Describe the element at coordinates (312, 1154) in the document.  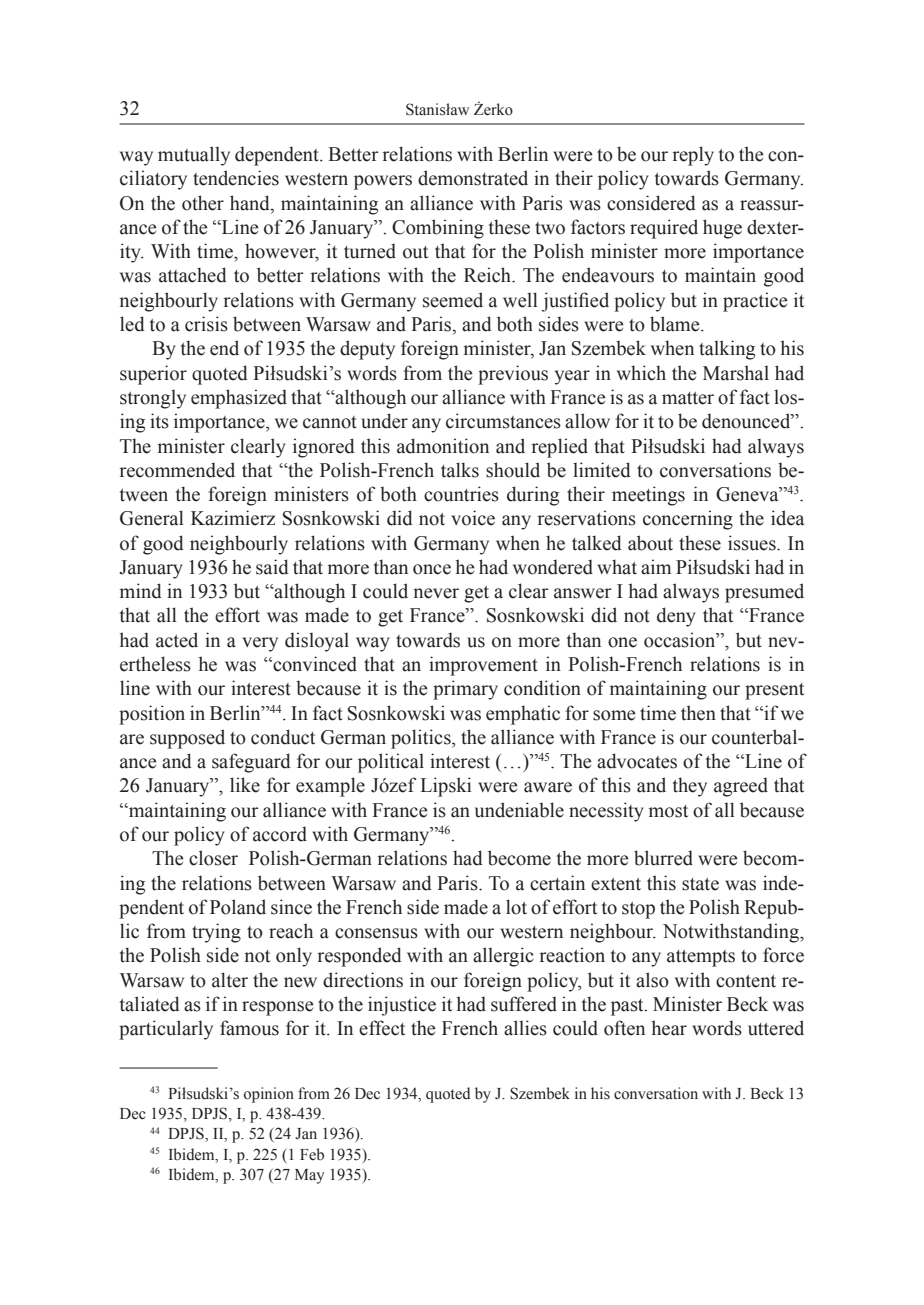
I see `Feb` at that location.
